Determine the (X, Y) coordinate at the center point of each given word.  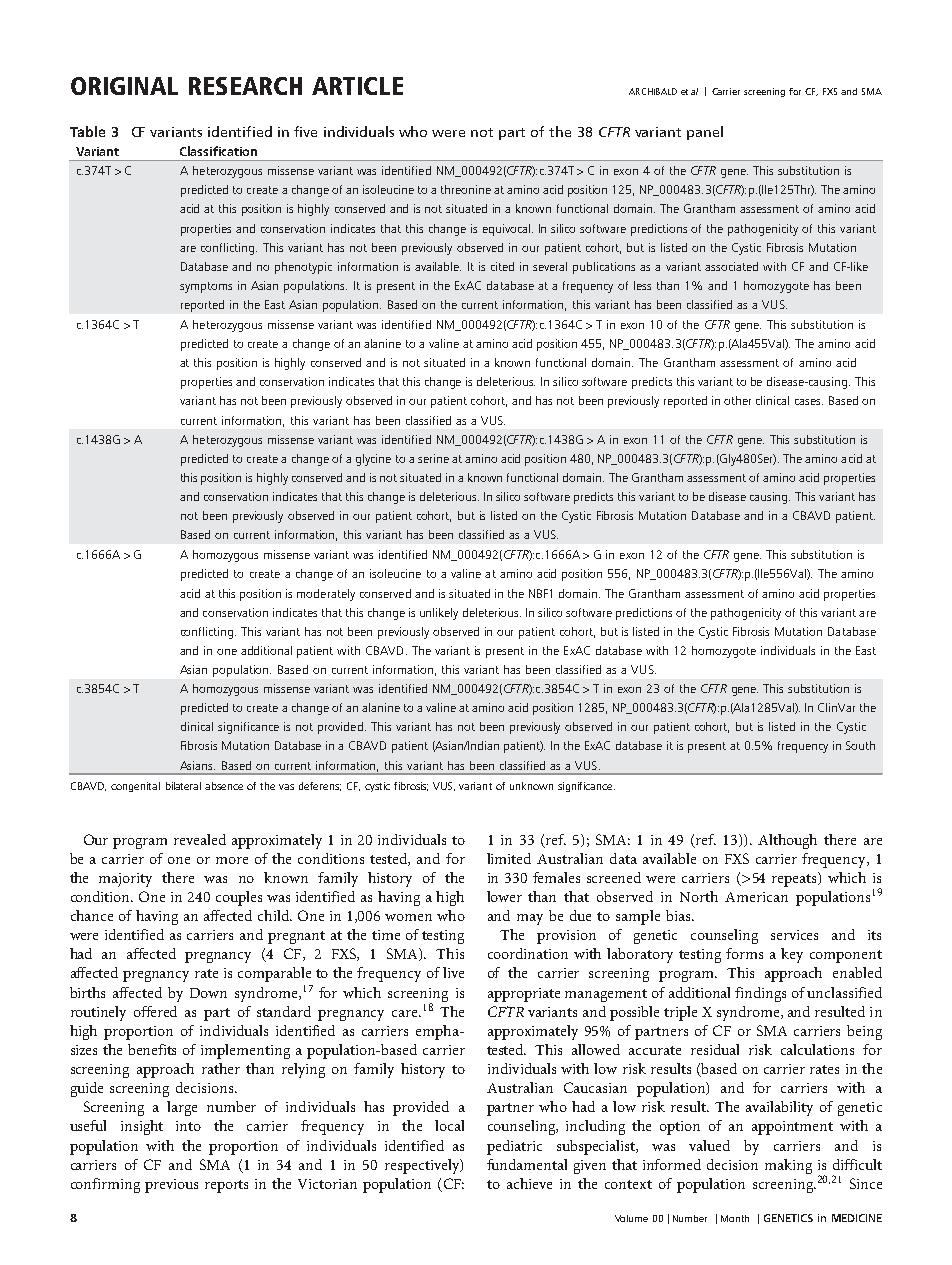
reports (226, 1186)
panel (705, 133)
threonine (466, 189)
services (794, 935)
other (737, 400)
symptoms (206, 287)
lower (504, 896)
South (860, 745)
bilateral (183, 786)
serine (433, 458)
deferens (320, 786)
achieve (529, 1183)
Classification (218, 151)
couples (239, 898)
